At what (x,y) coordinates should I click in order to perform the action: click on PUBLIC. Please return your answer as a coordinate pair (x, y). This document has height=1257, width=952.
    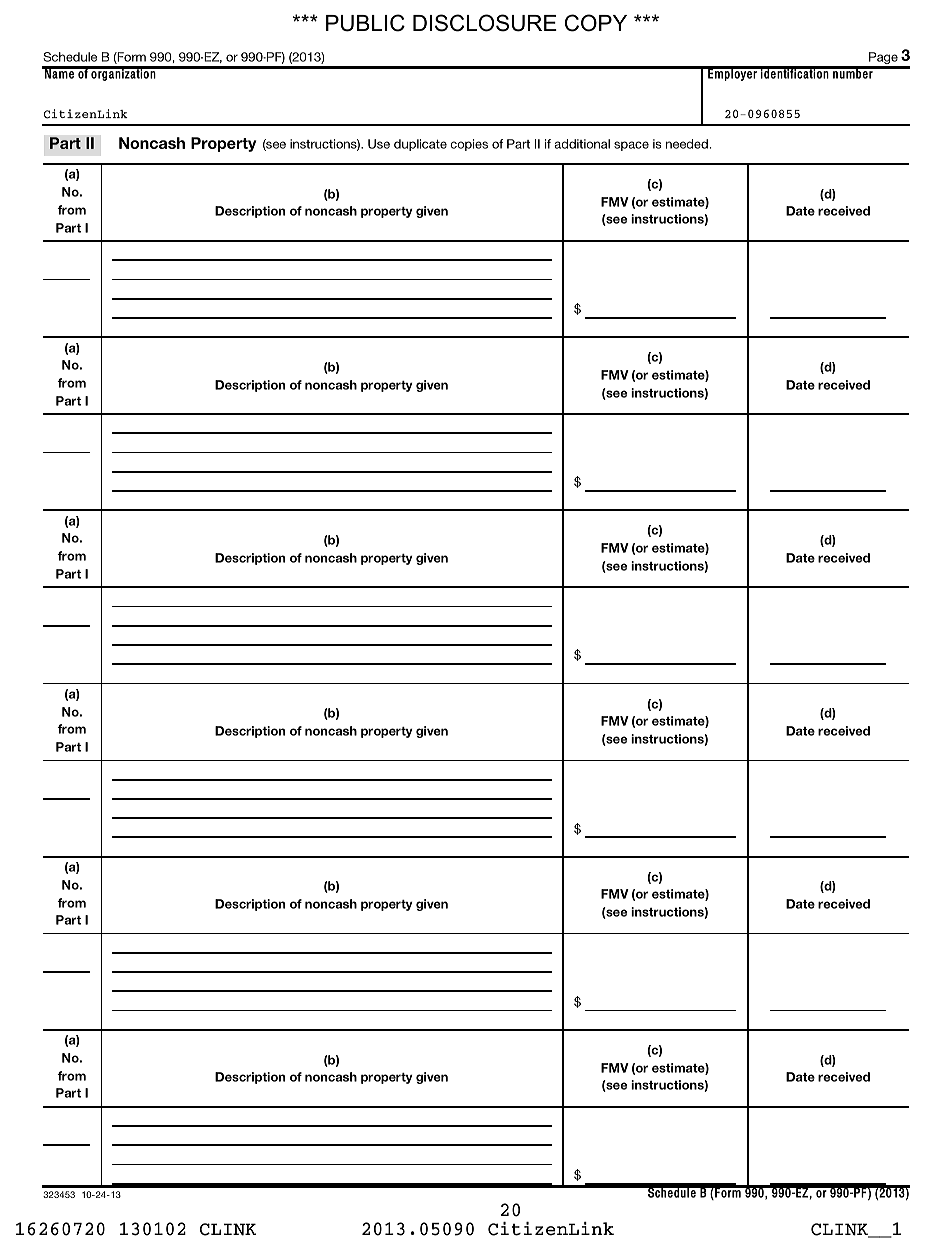
    Looking at the image, I should click on (365, 23).
